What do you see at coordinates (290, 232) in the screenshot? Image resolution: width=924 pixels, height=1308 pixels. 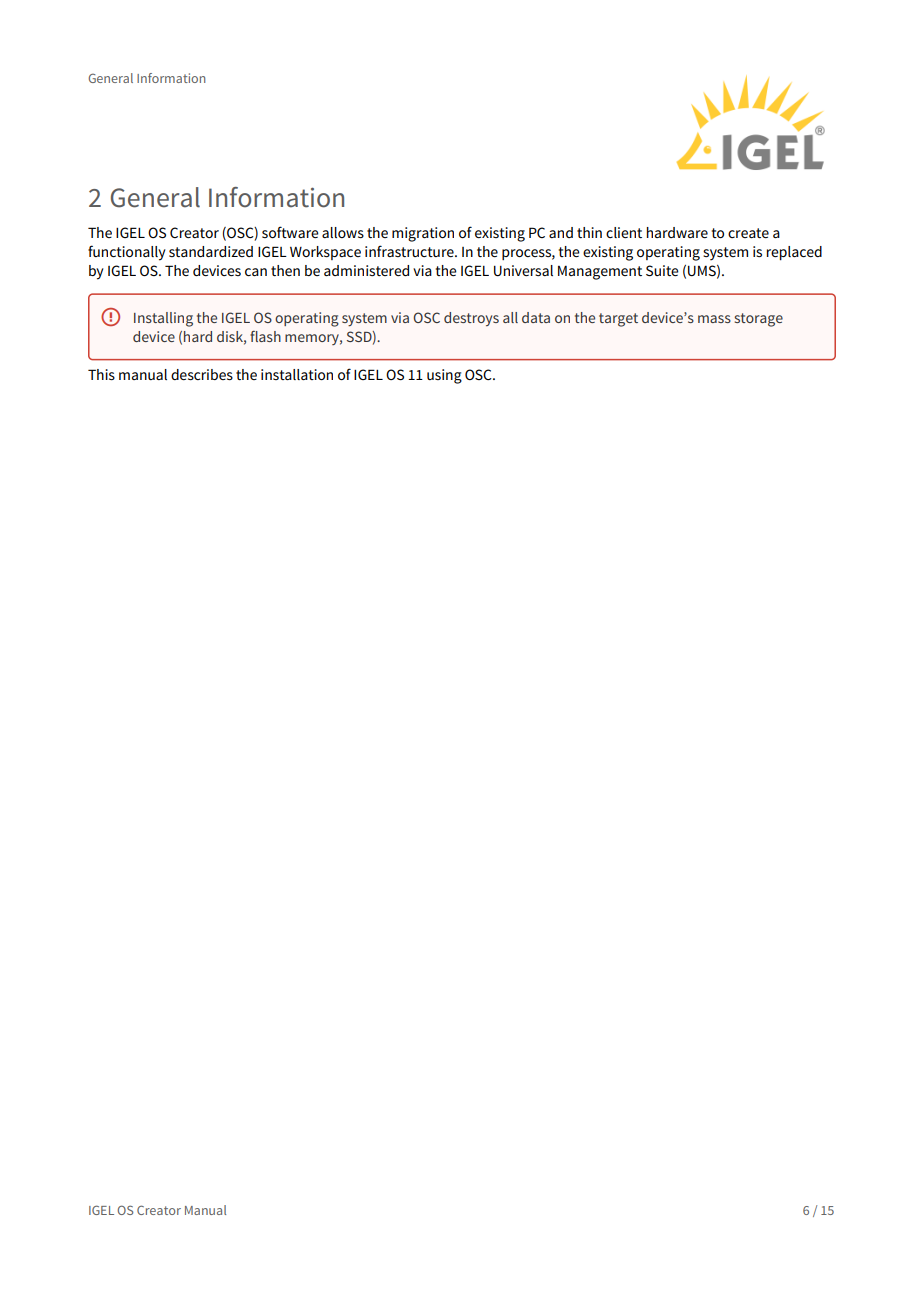 I see `software` at bounding box center [290, 232].
